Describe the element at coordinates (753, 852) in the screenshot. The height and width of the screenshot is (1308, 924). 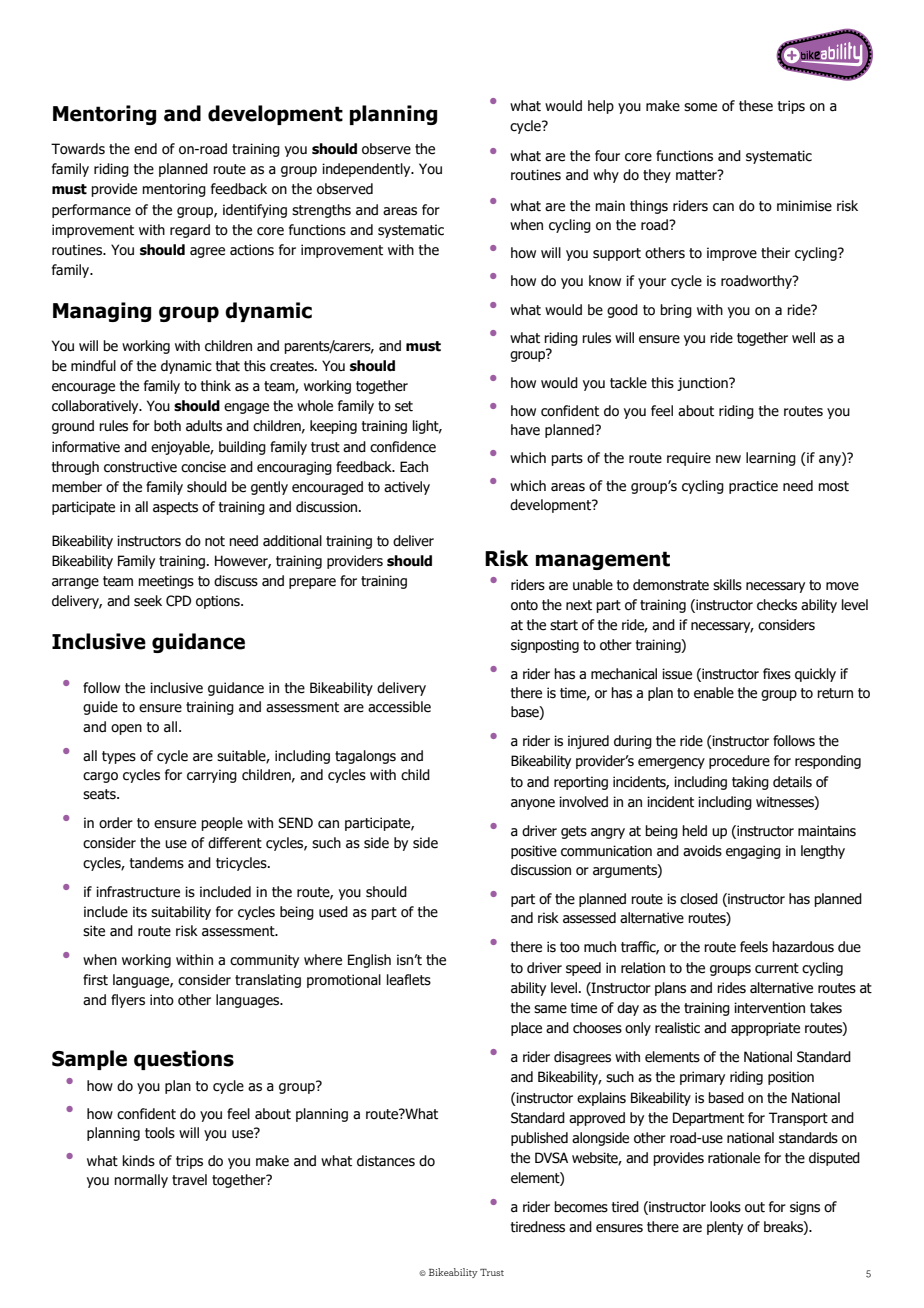
I see `engaging` at that location.
